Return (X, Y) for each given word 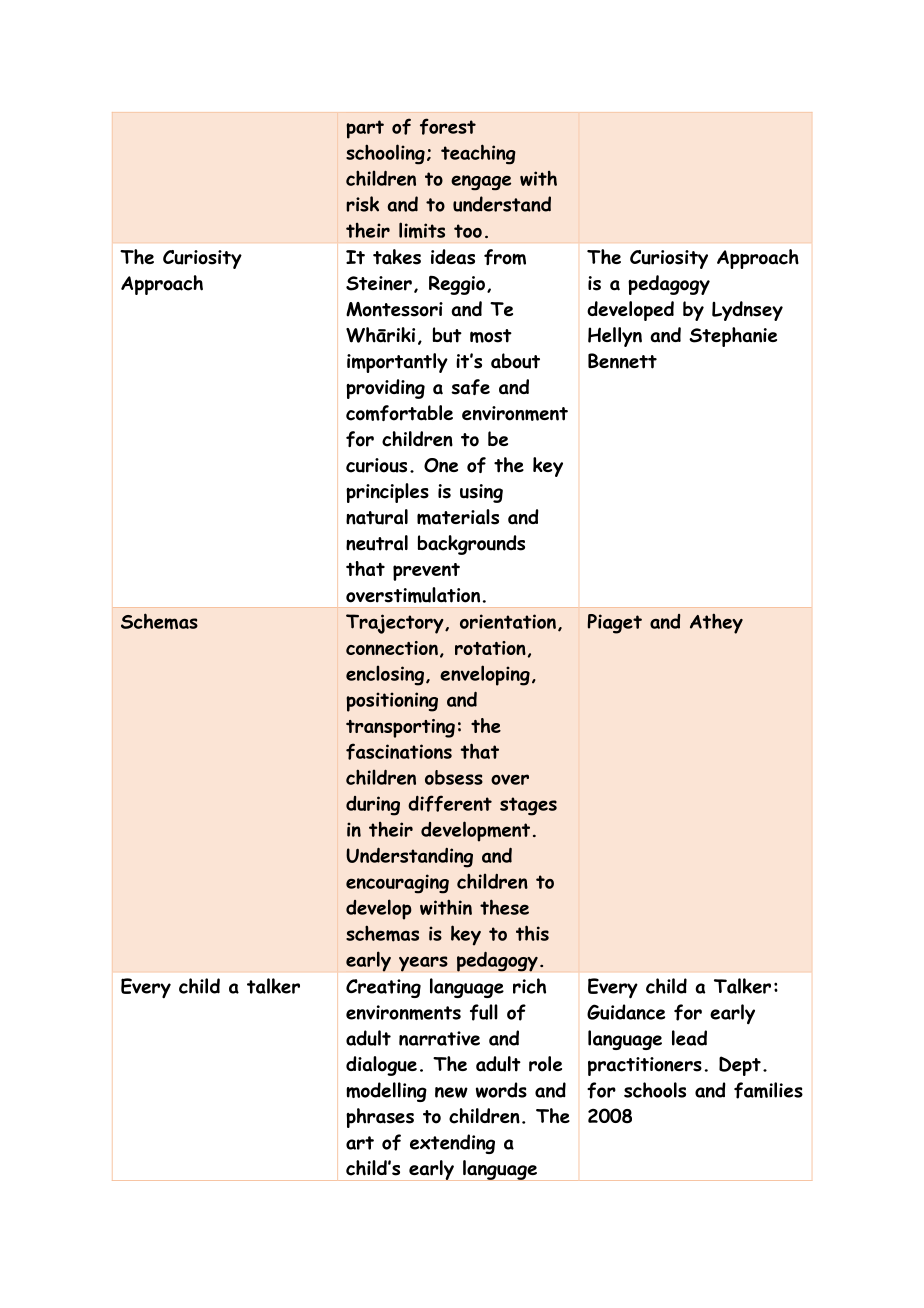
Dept (740, 1066)
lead (689, 1038)
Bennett (622, 361)
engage (481, 182)
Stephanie (733, 337)
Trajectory (396, 624)
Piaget (615, 624)
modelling (386, 1092)
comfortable (399, 413)
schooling (385, 154)
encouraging (397, 884)
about (515, 361)
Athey (716, 623)
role (545, 1064)
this (532, 933)
